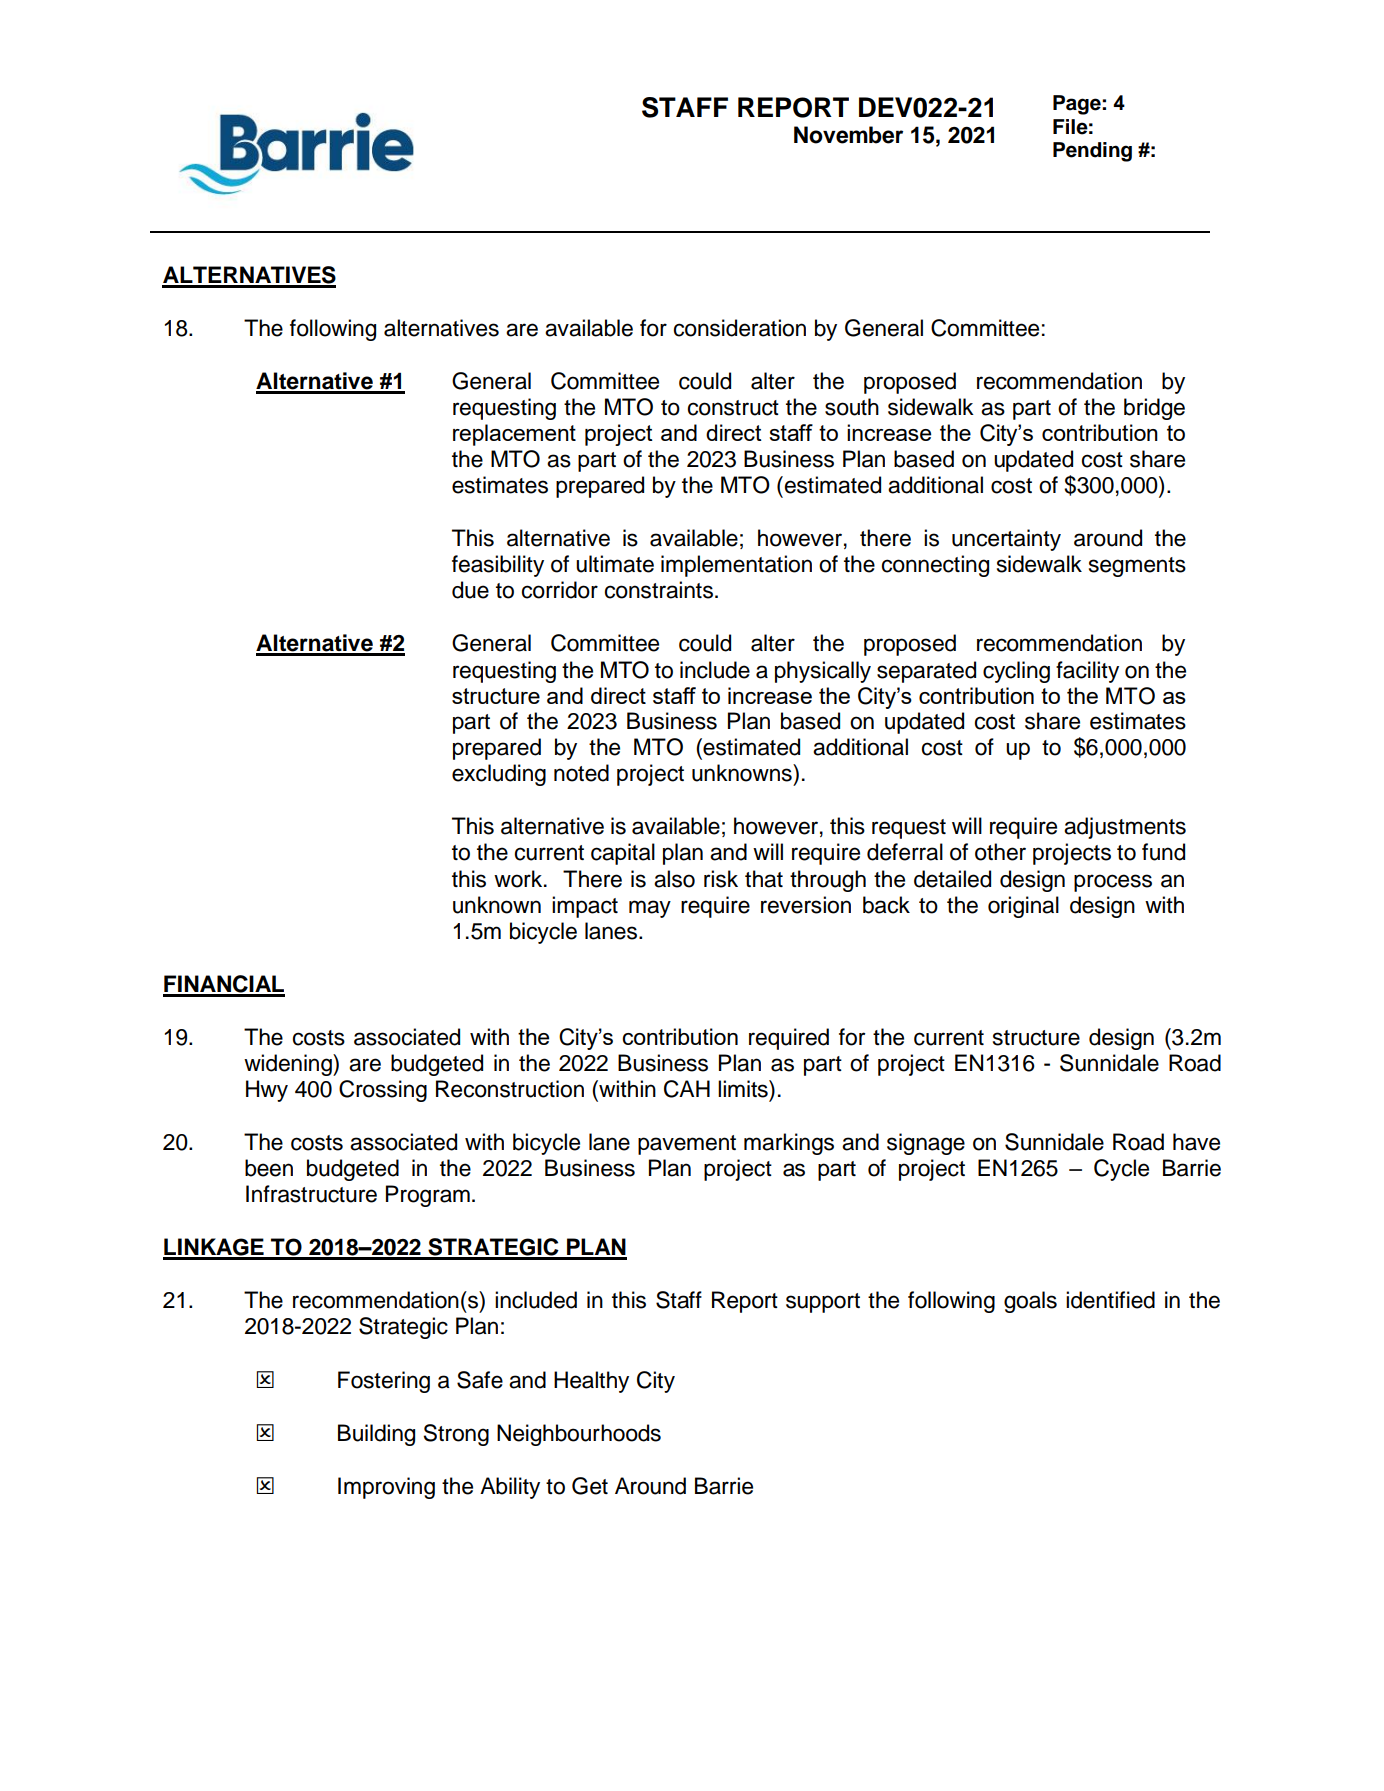  I want to click on segments, so click(1137, 567).
